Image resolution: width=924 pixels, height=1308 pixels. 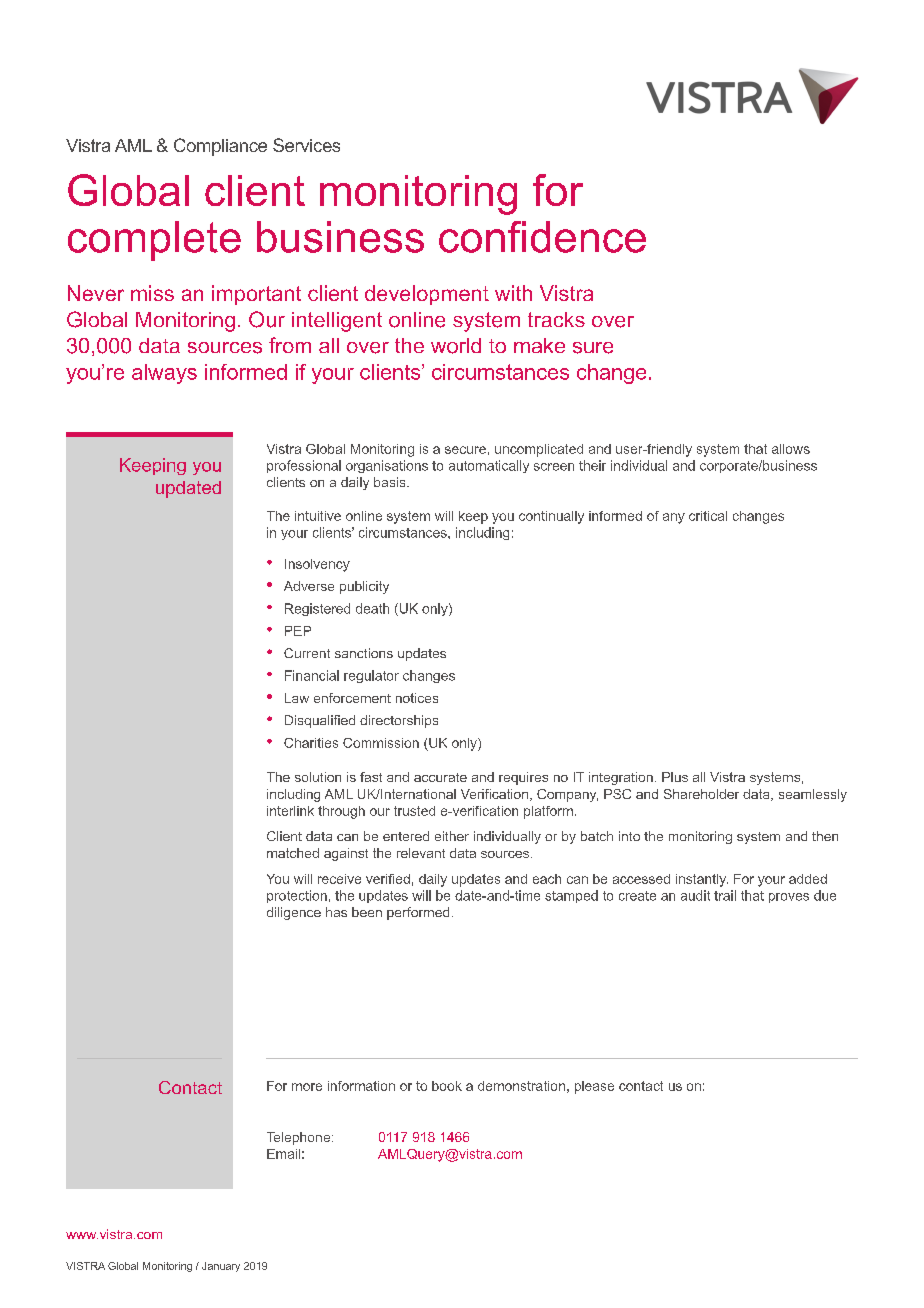 I want to click on Law, so click(x=297, y=698).
